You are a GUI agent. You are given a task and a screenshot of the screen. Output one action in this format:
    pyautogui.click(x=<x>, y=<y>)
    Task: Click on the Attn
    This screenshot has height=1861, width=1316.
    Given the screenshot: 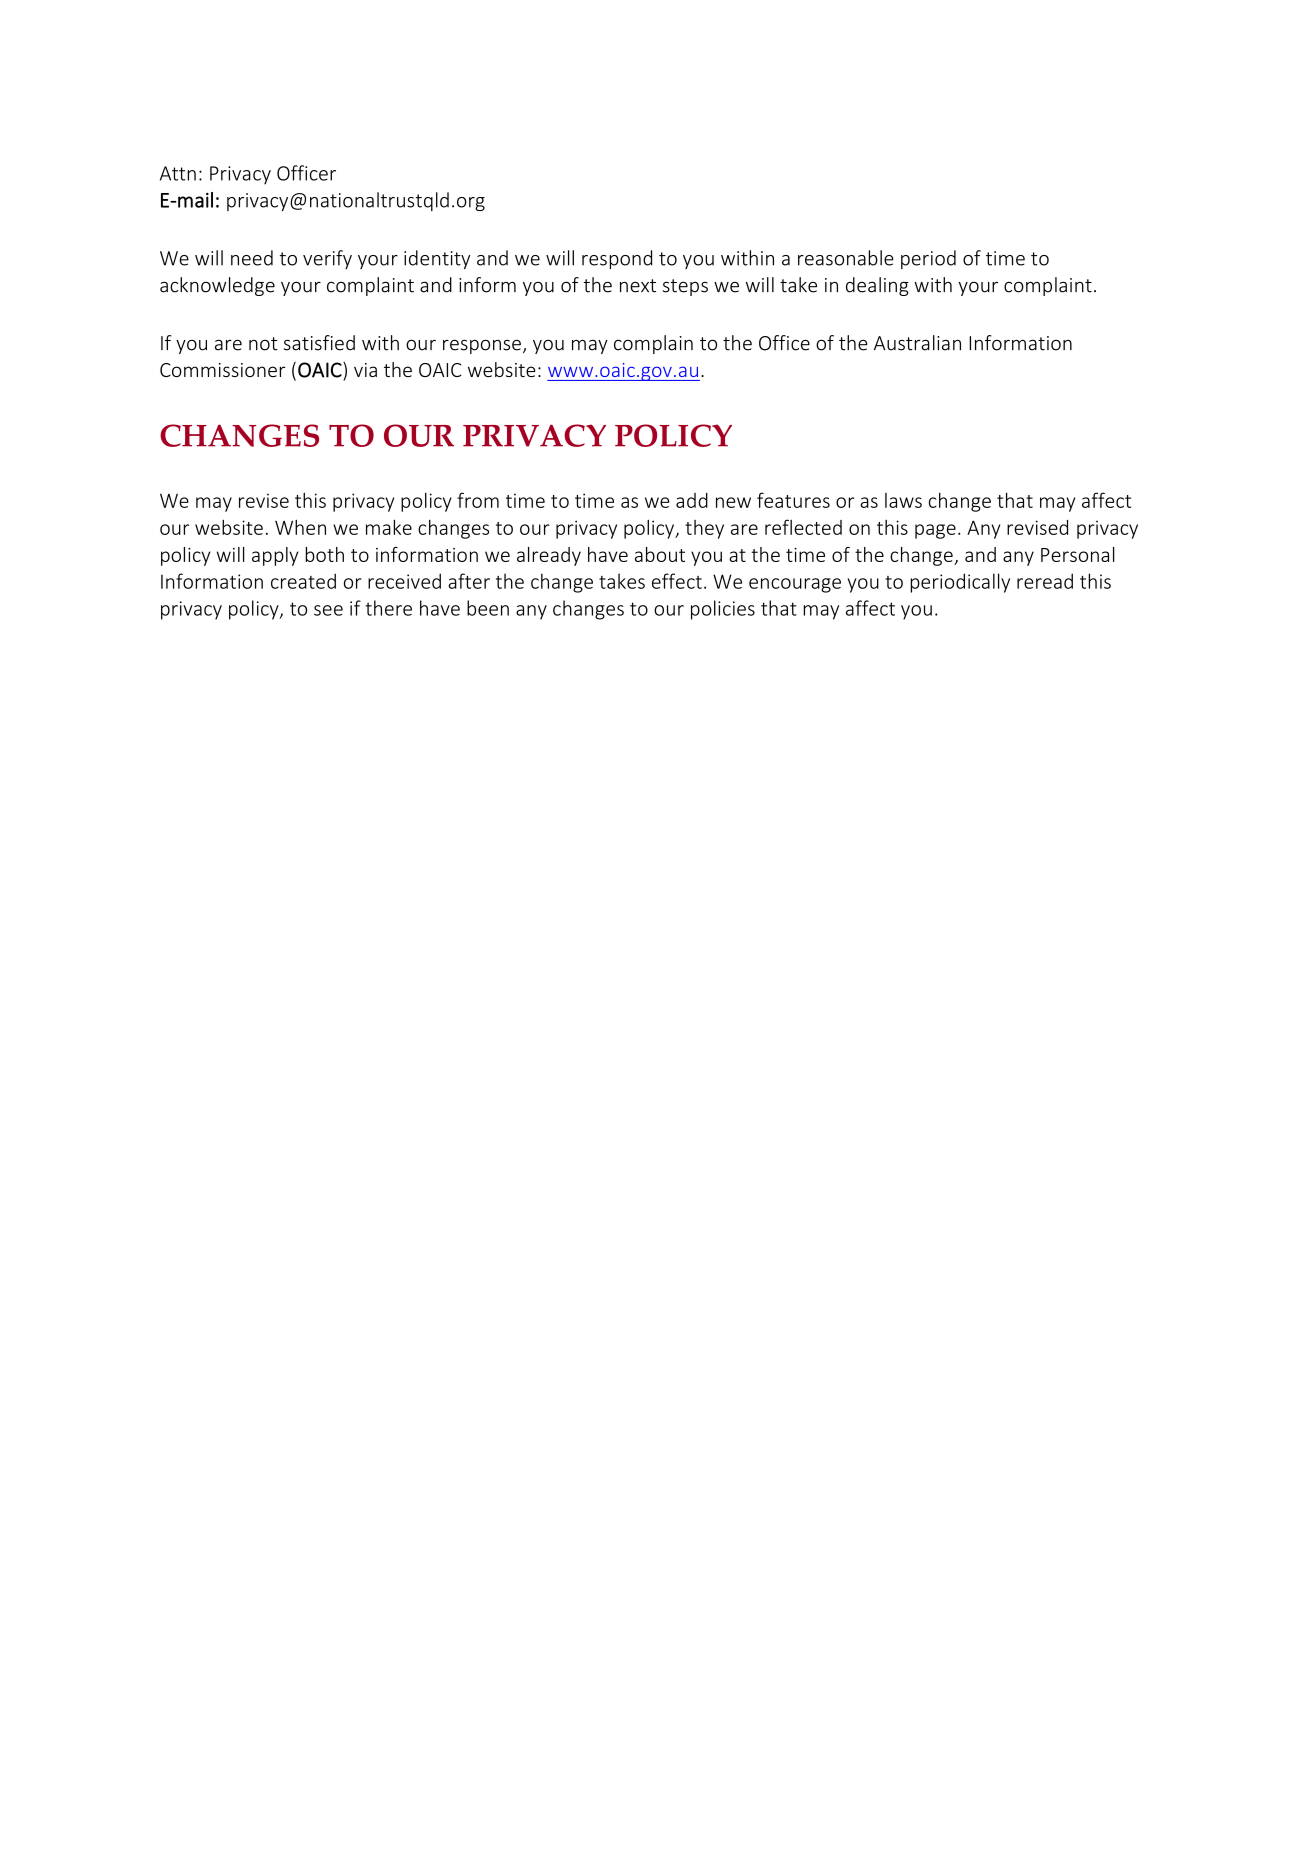 What is the action you would take?
    pyautogui.click(x=178, y=173)
